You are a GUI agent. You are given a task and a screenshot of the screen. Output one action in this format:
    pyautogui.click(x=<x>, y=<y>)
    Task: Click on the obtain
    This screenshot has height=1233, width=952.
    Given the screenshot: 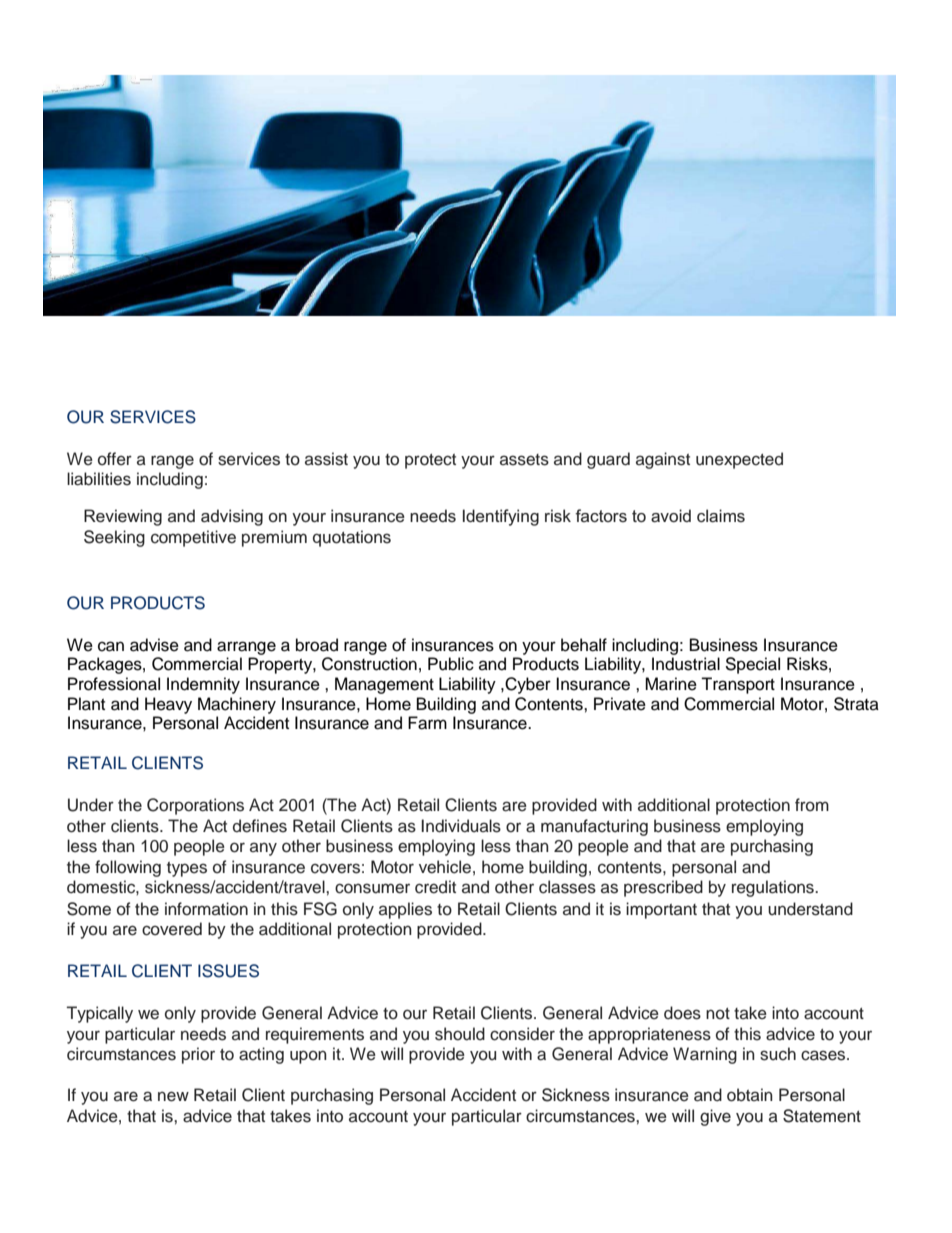 What is the action you would take?
    pyautogui.click(x=750, y=1095)
